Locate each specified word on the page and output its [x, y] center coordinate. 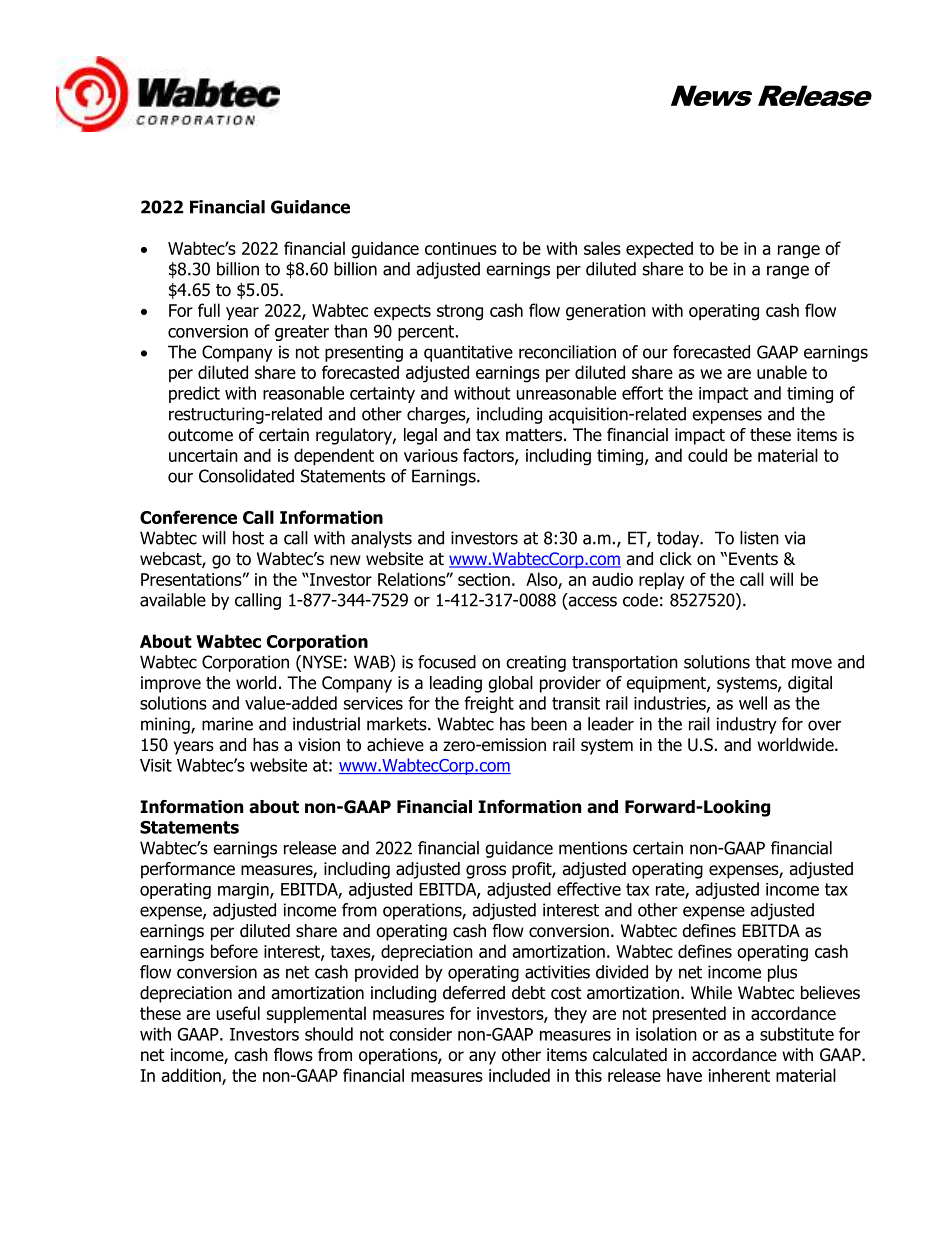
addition [192, 1076]
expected [659, 250]
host [248, 538]
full [209, 310]
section [484, 579]
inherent [739, 1075]
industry [747, 725]
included [519, 1075]
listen [759, 538]
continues [461, 248]
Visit [156, 765]
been [549, 724]
